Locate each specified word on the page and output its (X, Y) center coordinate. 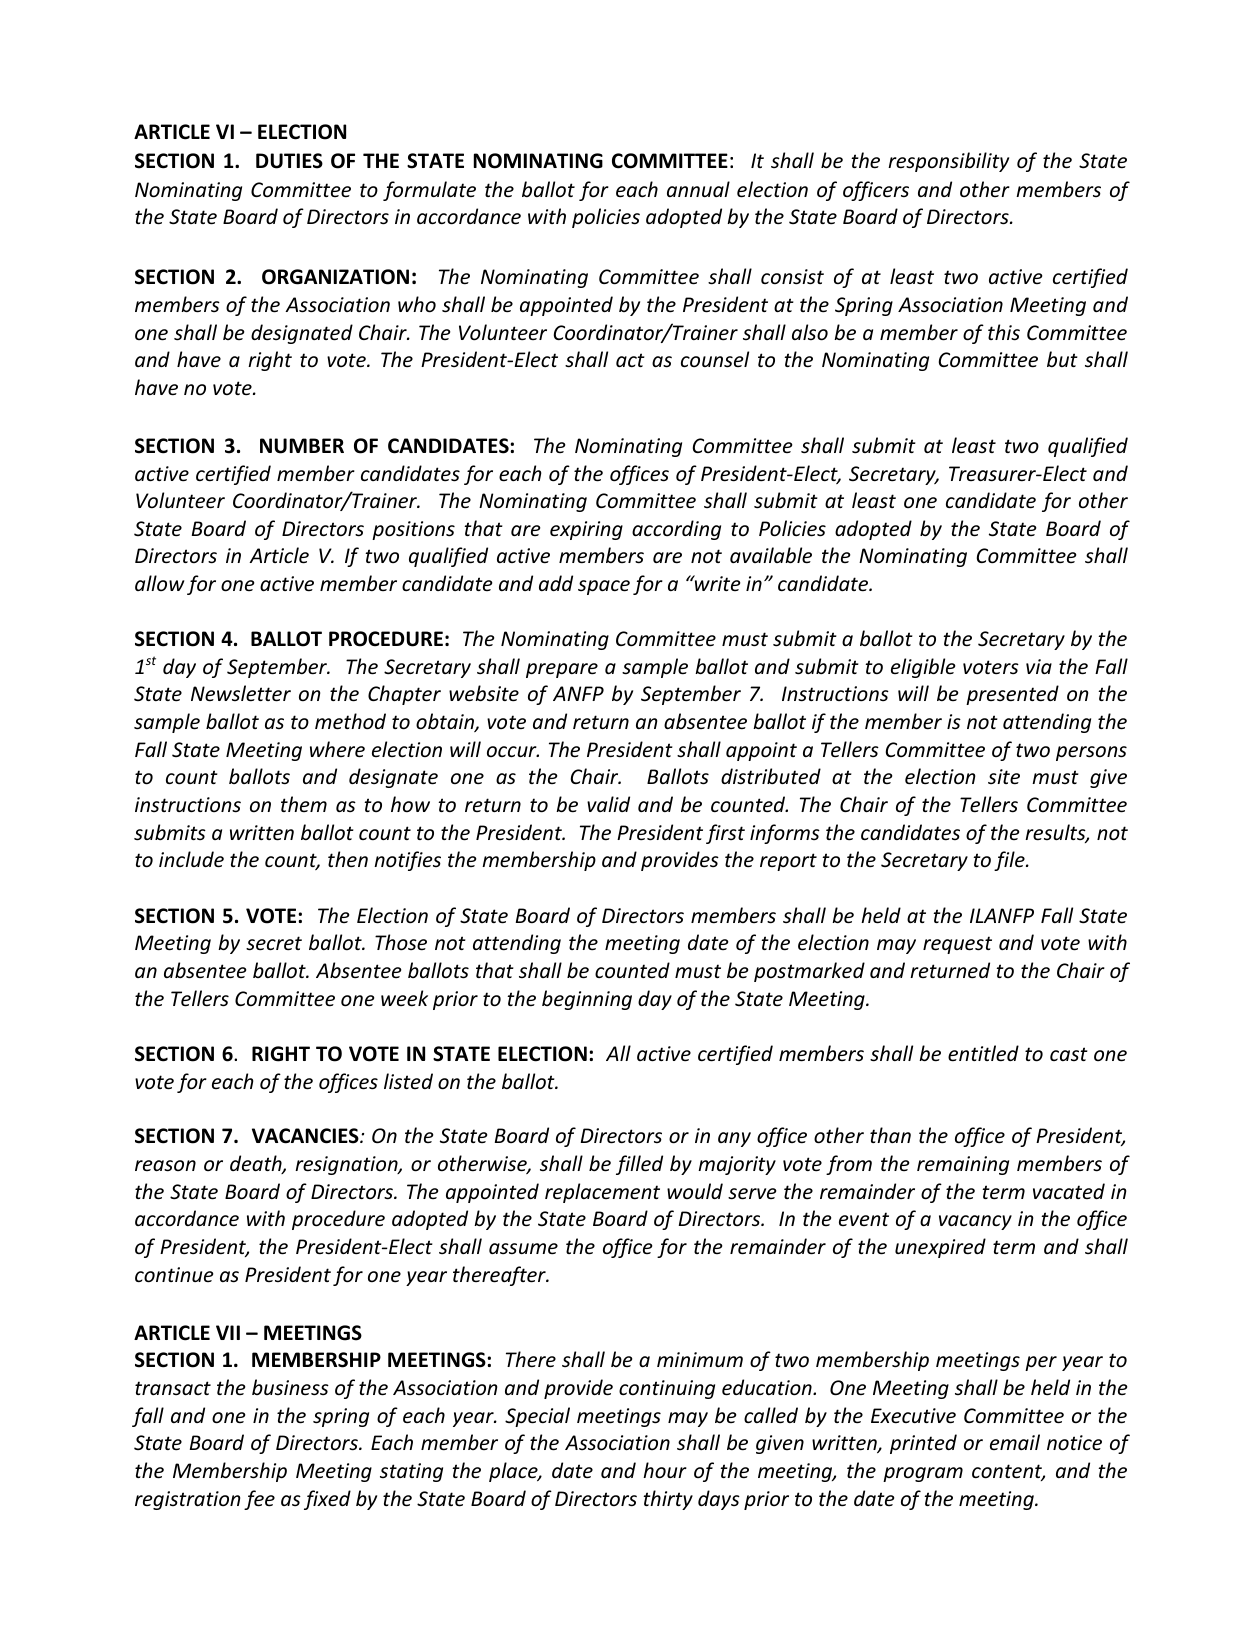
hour (665, 1470)
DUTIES (289, 161)
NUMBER (302, 446)
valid (608, 804)
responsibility (948, 162)
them (304, 804)
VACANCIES (306, 1136)
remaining (963, 1165)
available (771, 555)
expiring (586, 530)
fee (259, 1500)
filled (639, 1165)
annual (698, 189)
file (1010, 861)
